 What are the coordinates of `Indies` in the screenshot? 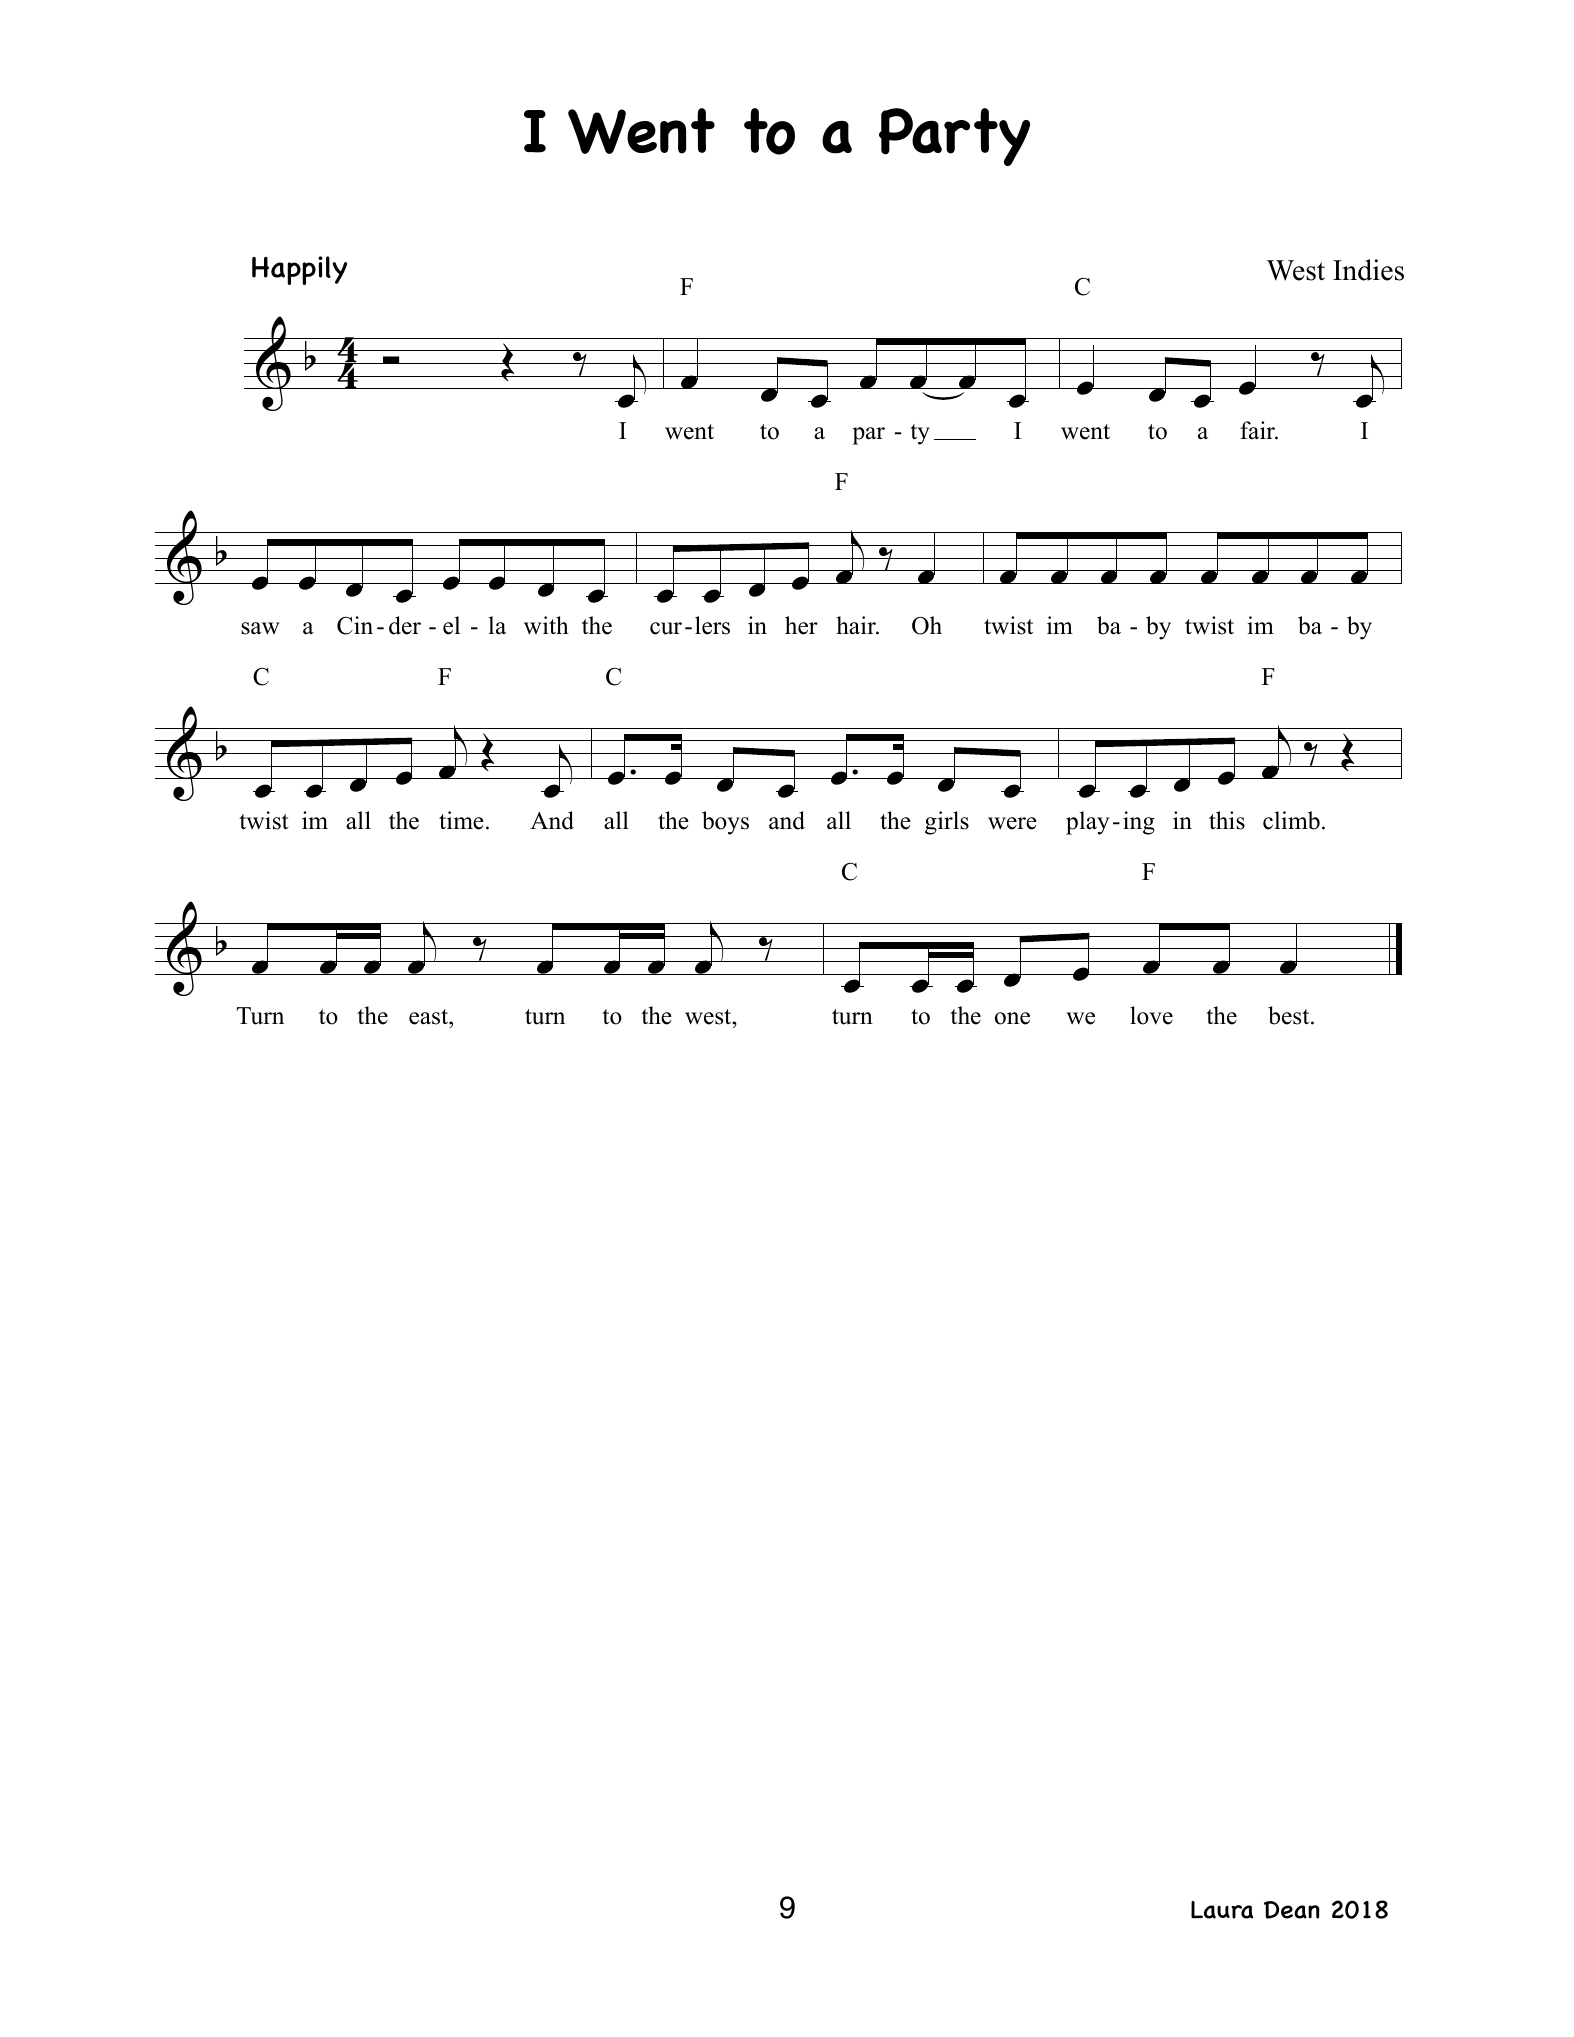 It's located at (1368, 270).
